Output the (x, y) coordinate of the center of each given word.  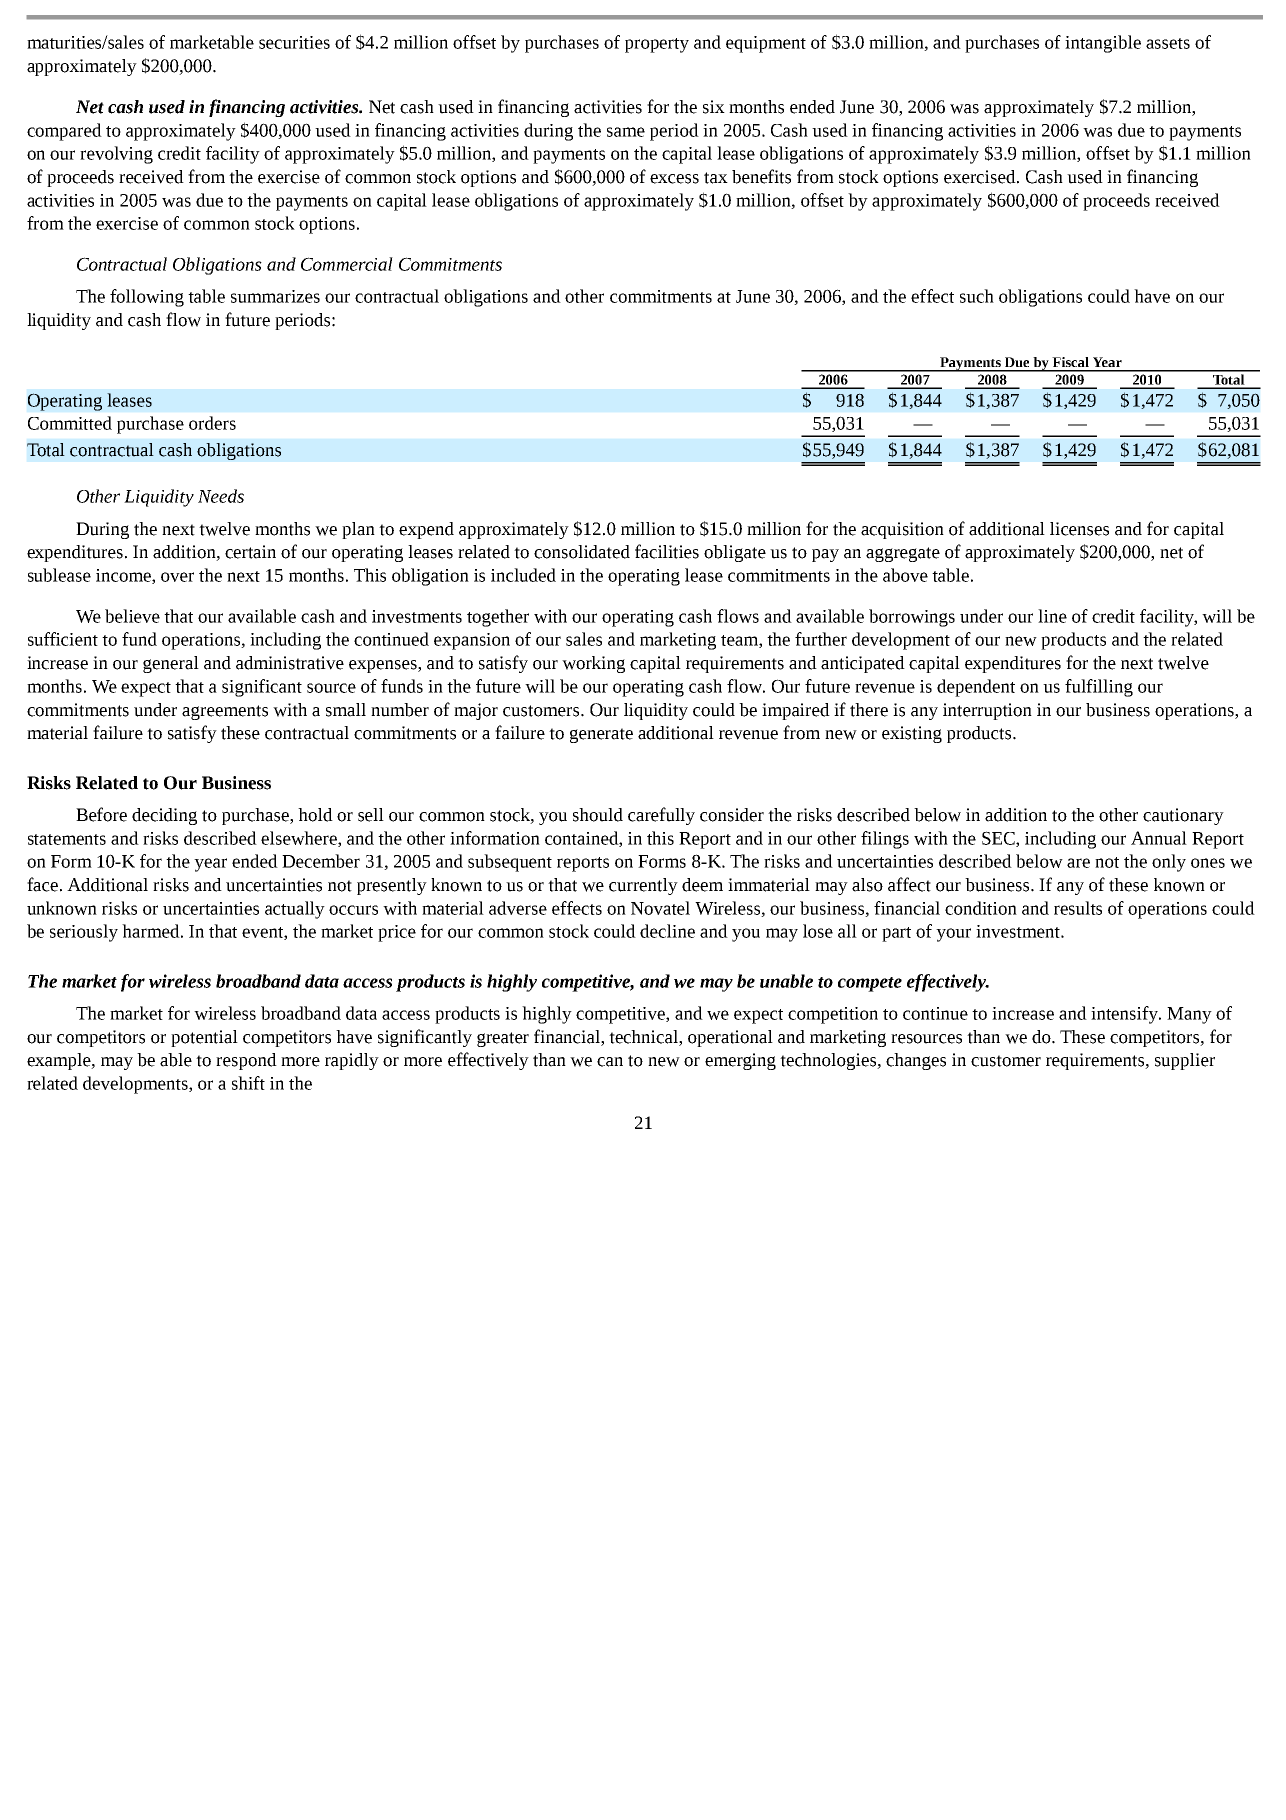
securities (294, 42)
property (657, 45)
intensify (1125, 1015)
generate (601, 735)
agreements (225, 712)
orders (212, 423)
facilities (667, 551)
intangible (1103, 44)
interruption (987, 711)
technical (644, 1037)
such (977, 296)
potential (204, 1038)
